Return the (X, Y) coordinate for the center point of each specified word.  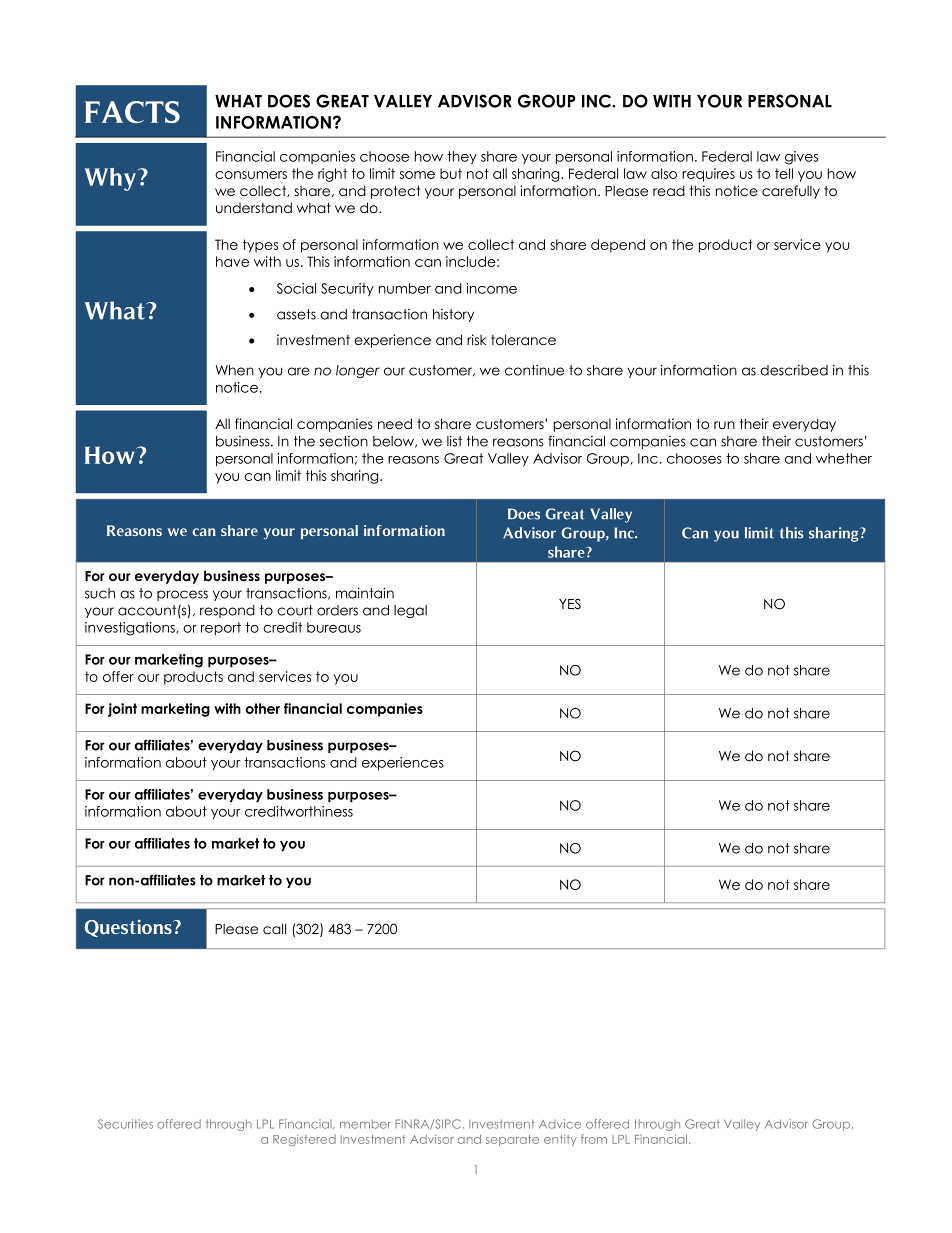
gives (801, 158)
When (235, 370)
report (221, 628)
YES (570, 604)
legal (410, 611)
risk (476, 339)
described (794, 370)
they (462, 157)
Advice (560, 1124)
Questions (129, 928)
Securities (125, 1124)
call (274, 928)
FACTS (132, 112)
